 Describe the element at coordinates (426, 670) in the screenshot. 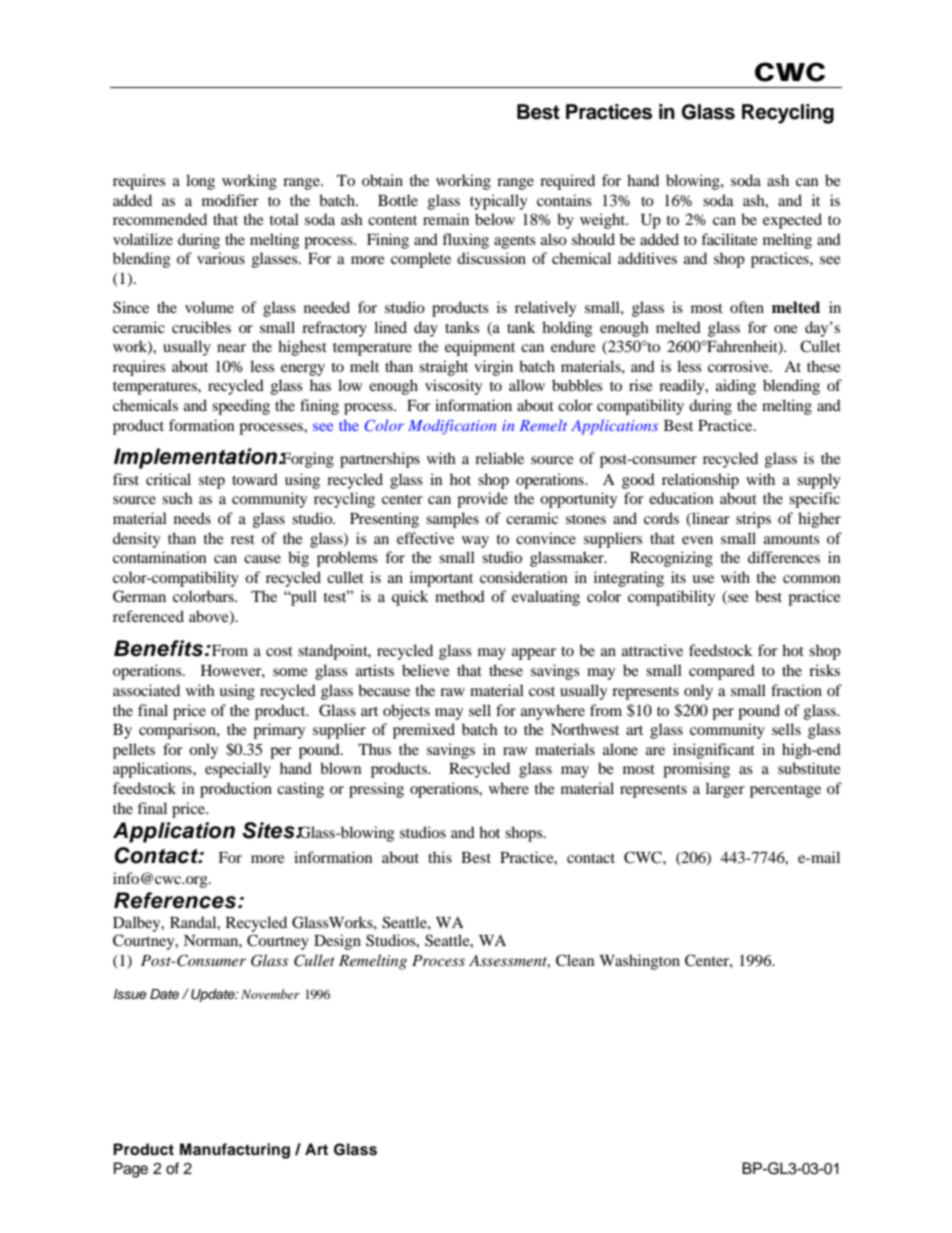

I see `believe` at that location.
